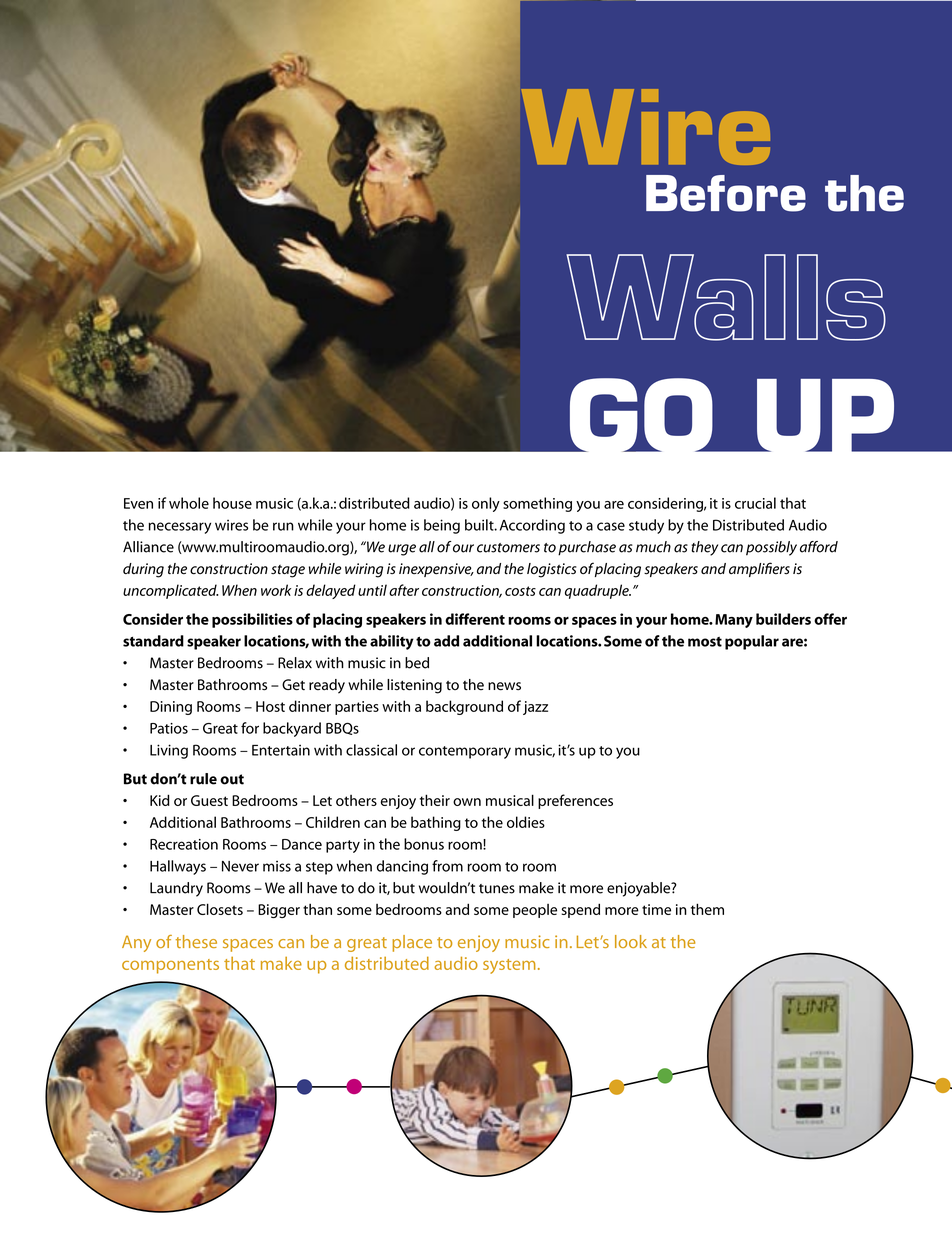 The height and width of the screenshot is (1233, 952). Describe the element at coordinates (196, 941) in the screenshot. I see `these` at that location.
